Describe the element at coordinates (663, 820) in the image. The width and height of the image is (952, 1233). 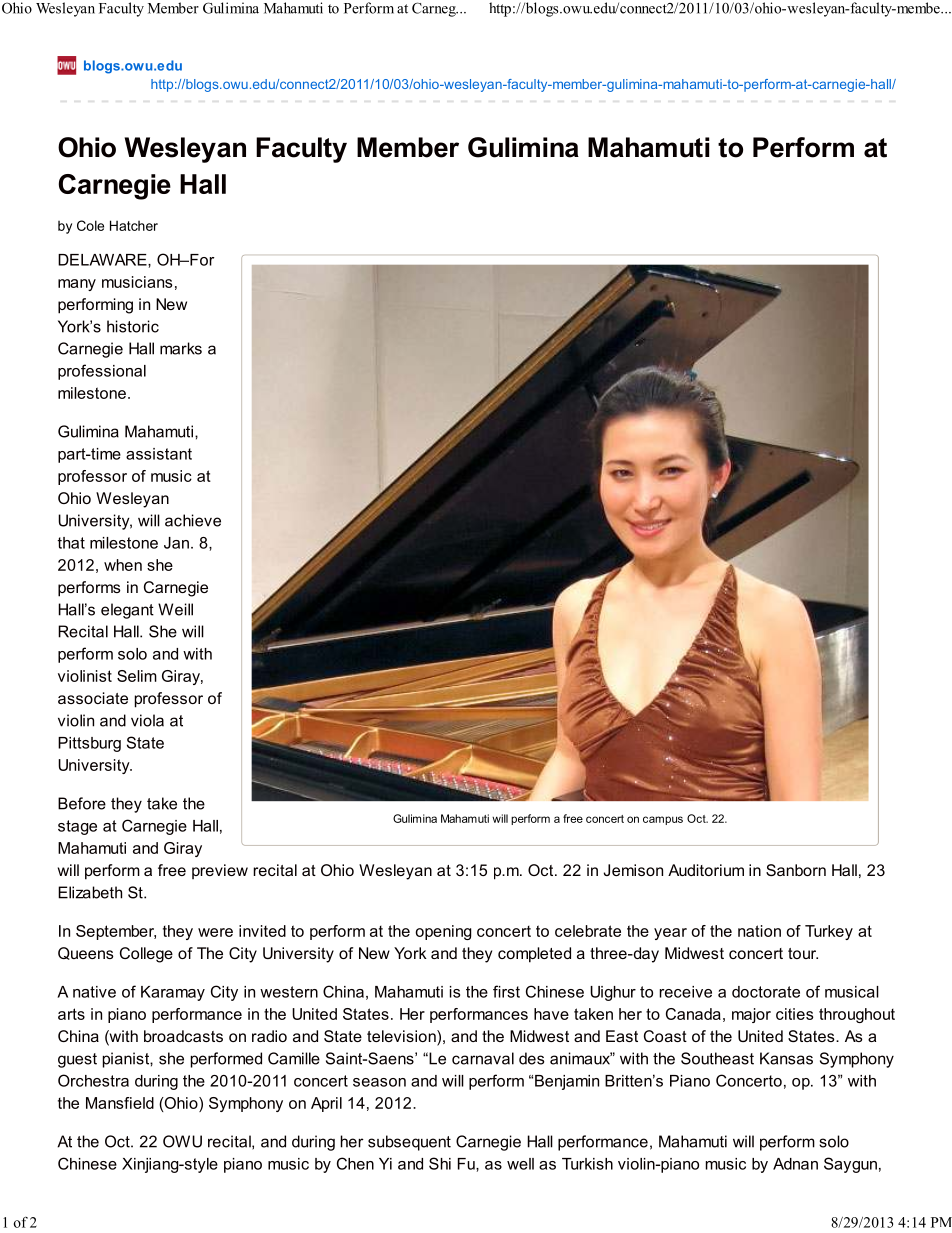
I see `campus` at that location.
